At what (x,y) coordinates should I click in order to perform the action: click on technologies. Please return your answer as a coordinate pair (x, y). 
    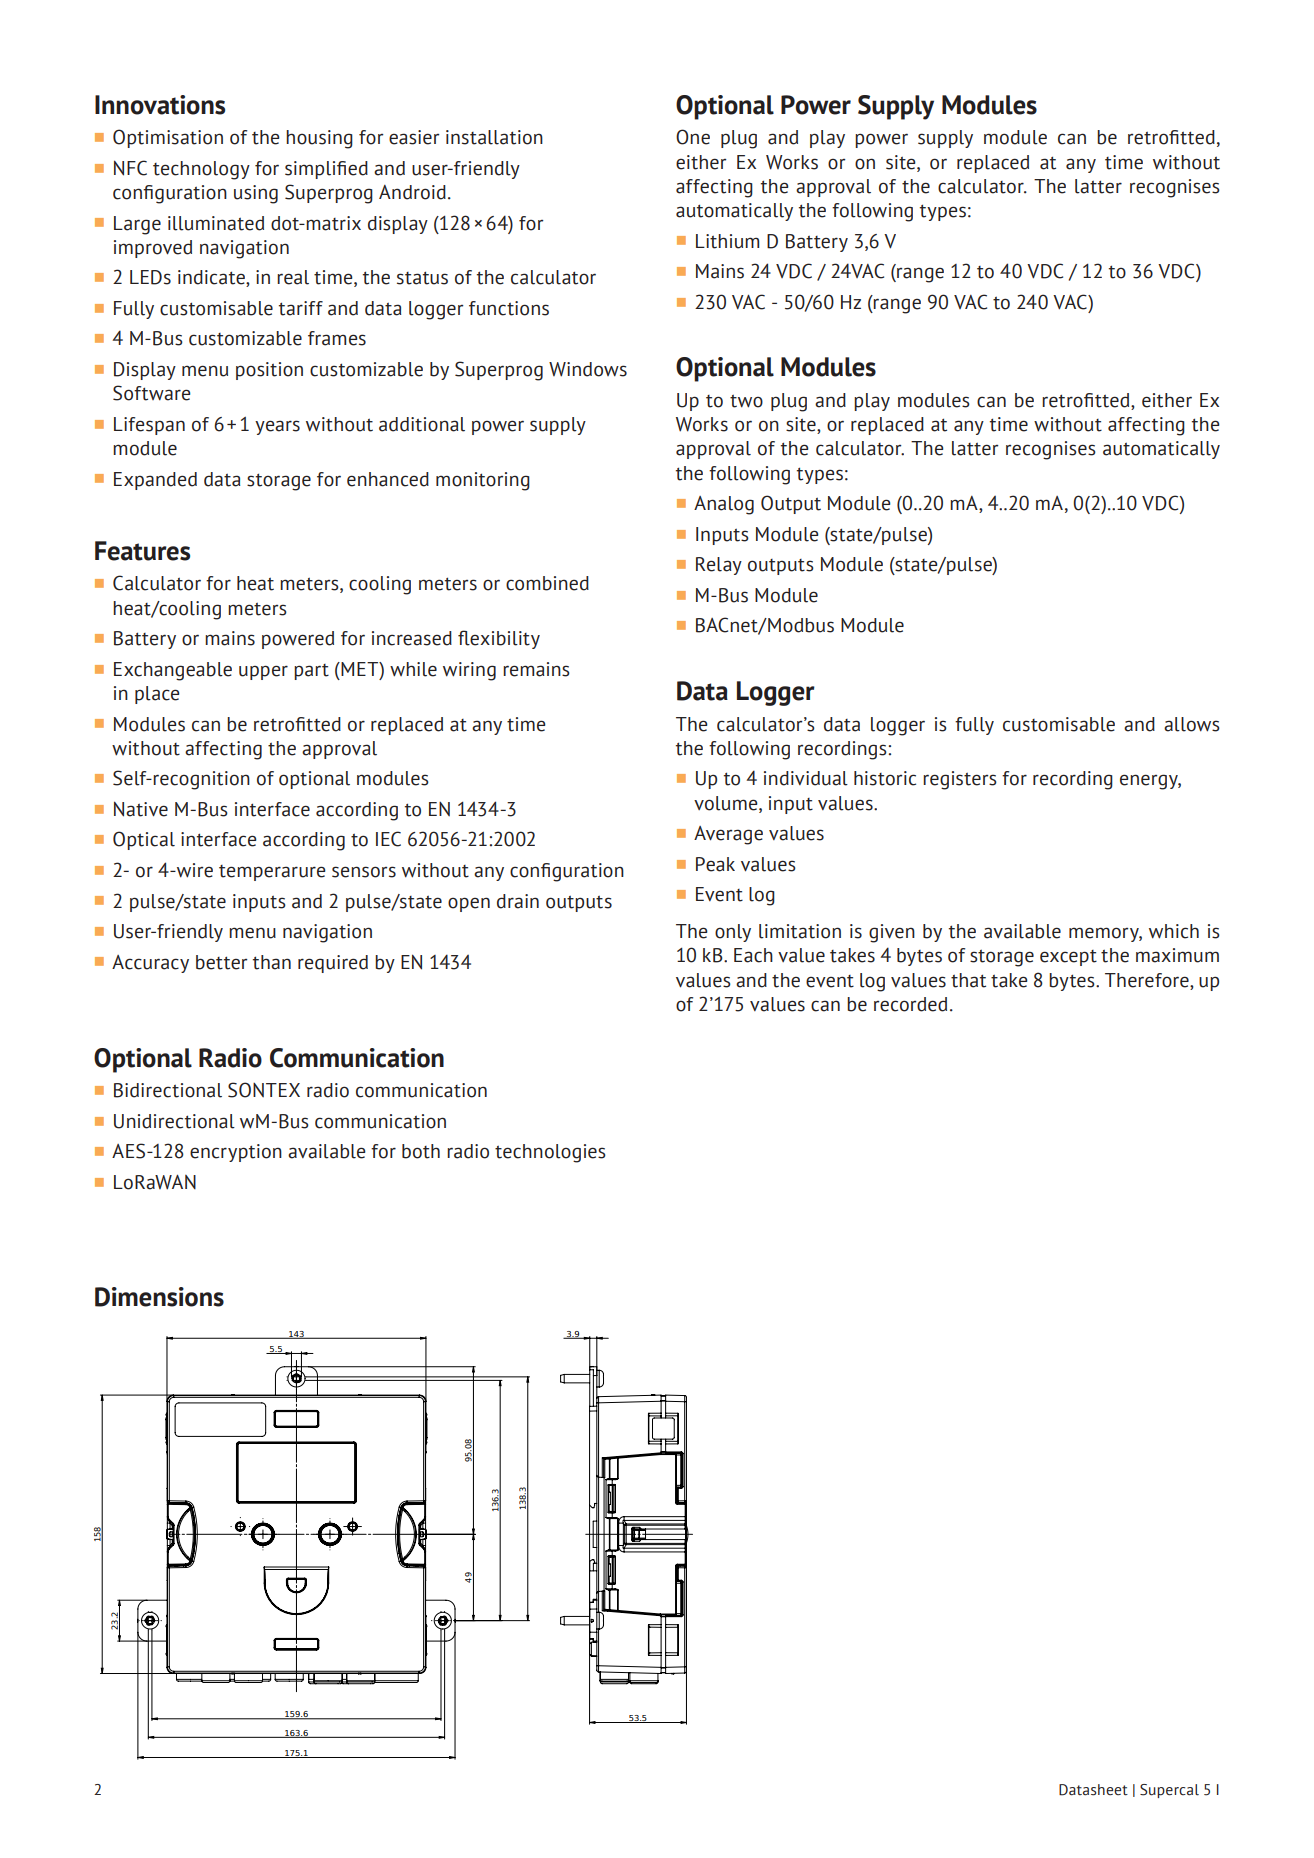
    Looking at the image, I should click on (550, 1153).
